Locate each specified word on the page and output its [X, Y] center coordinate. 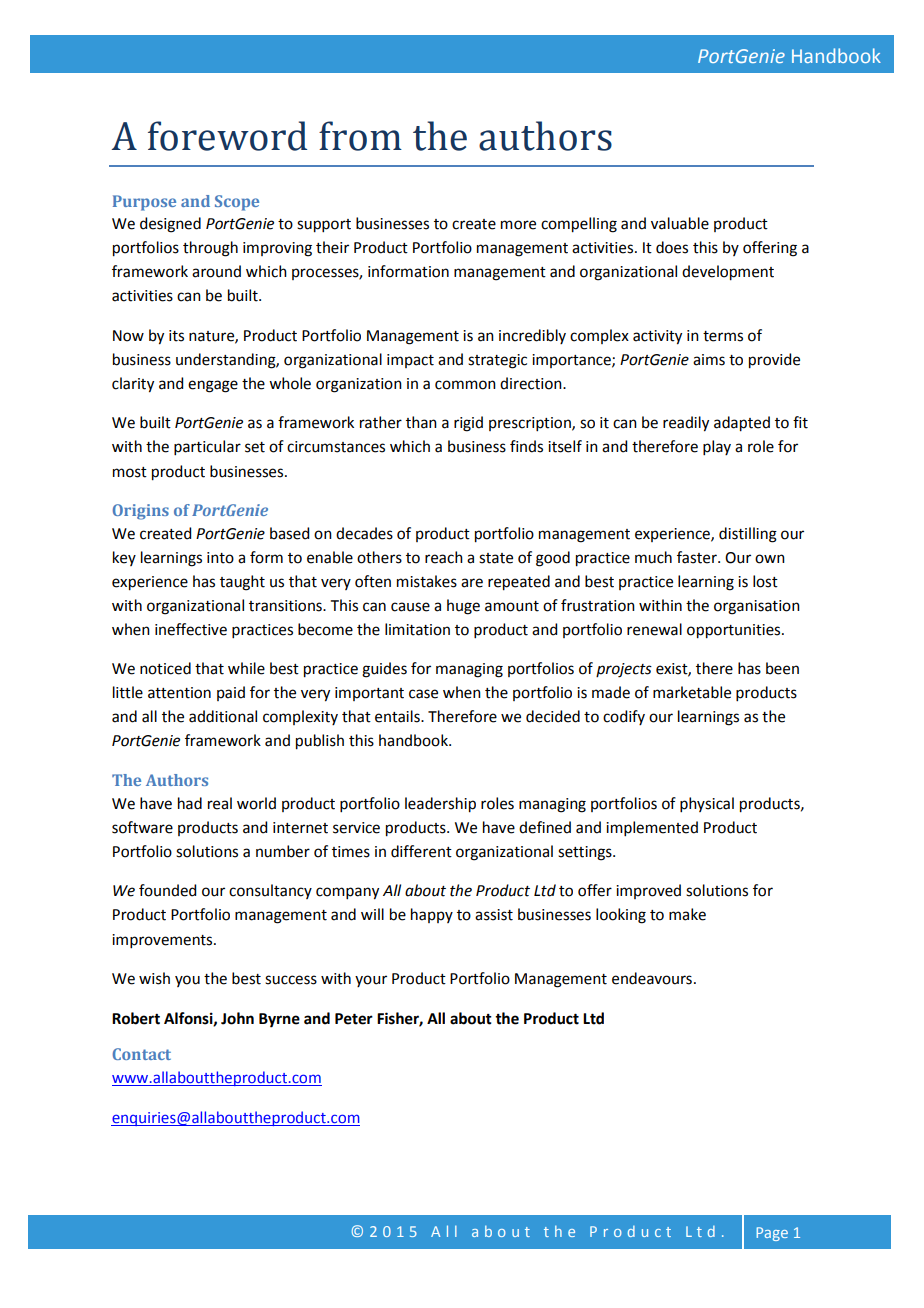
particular [207, 447]
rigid [468, 424]
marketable [692, 692]
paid [231, 693]
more [518, 225]
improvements [163, 941]
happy [432, 915]
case [423, 694]
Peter [354, 1019]
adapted [742, 424]
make [687, 914]
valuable [680, 223]
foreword [227, 136]
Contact [141, 1054]
